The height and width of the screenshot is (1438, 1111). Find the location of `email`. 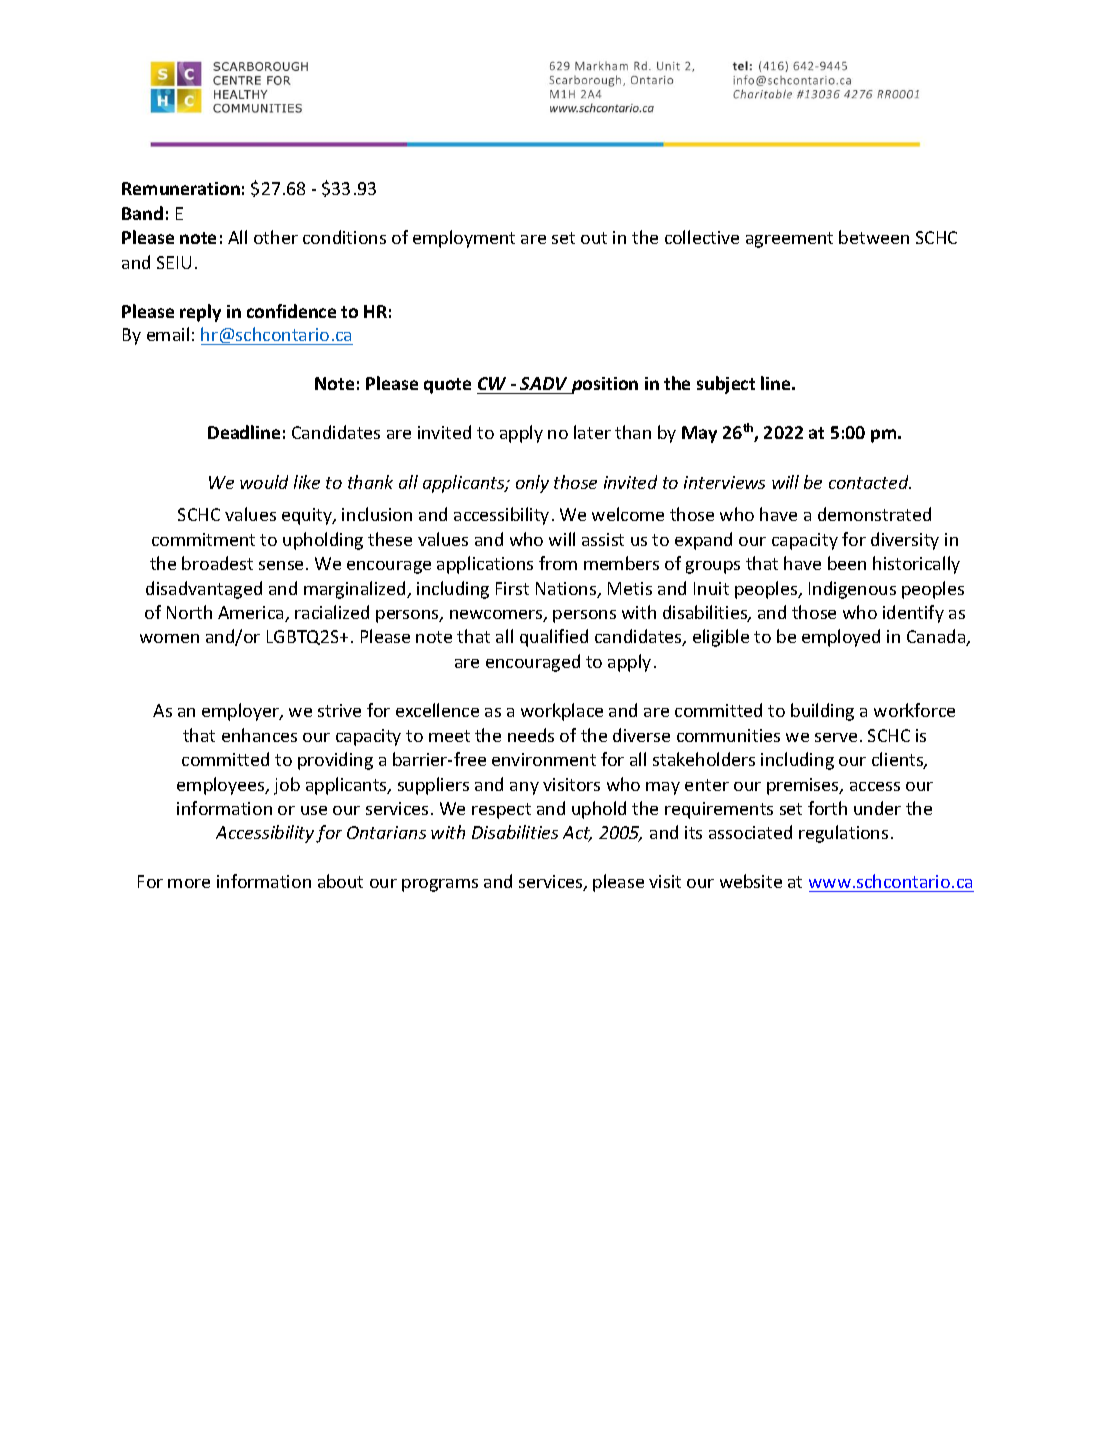

email is located at coordinates (168, 334).
